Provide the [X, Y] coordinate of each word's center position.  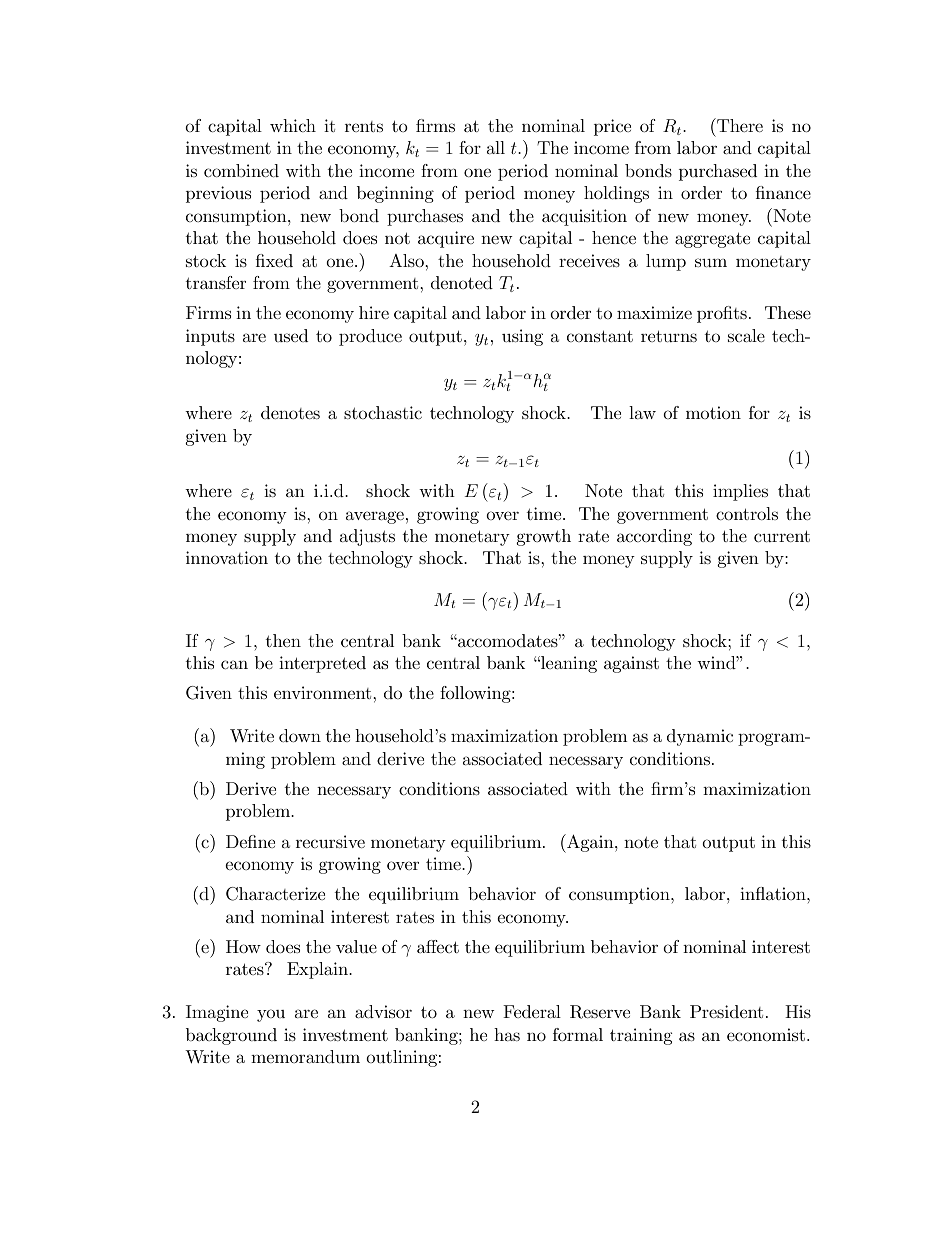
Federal [532, 1011]
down [300, 736]
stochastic [383, 413]
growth [544, 537]
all [496, 147]
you [271, 1015]
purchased [718, 172]
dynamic [700, 737]
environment [324, 692]
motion [713, 412]
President [726, 1011]
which [293, 125]
